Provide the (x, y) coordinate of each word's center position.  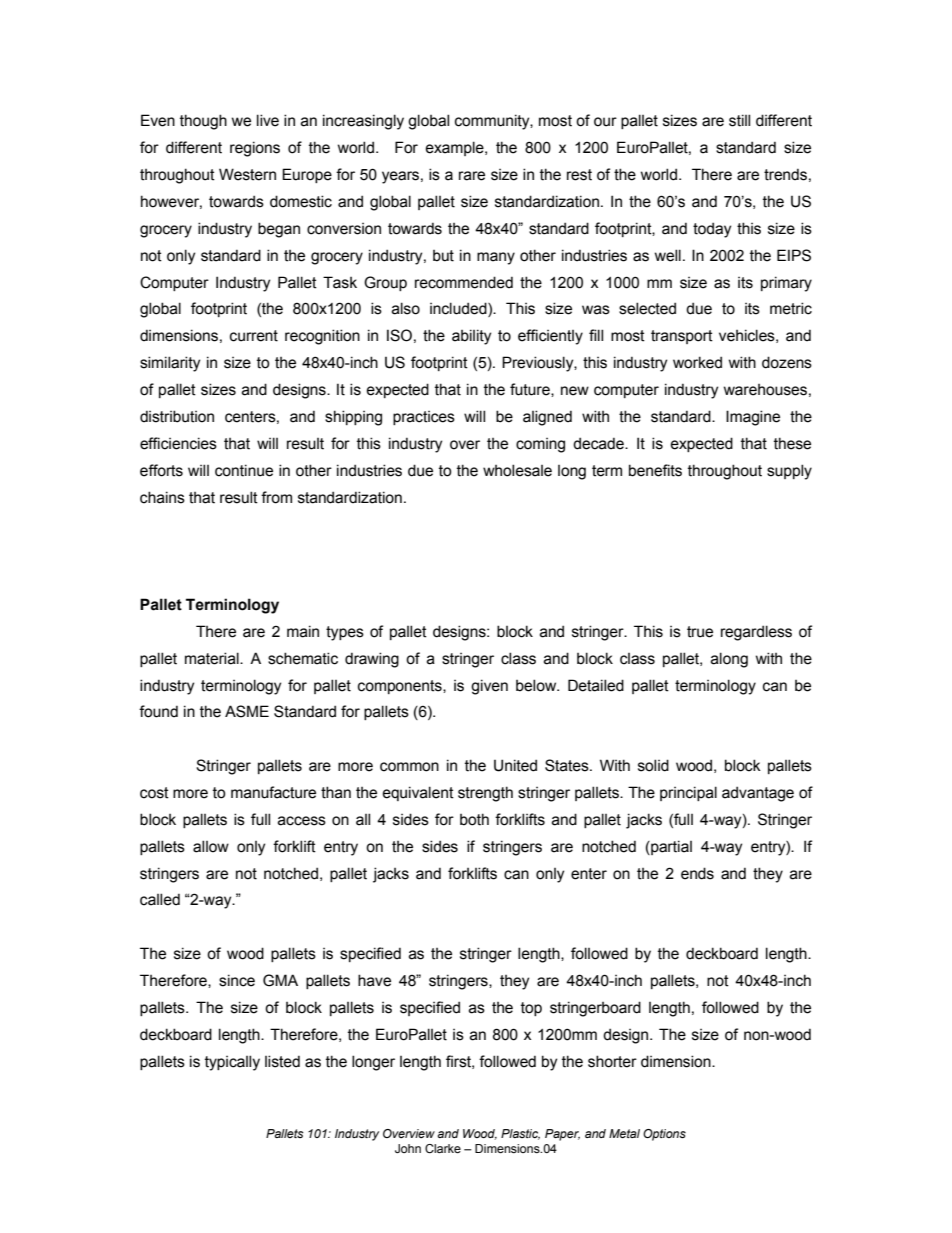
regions (255, 149)
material (213, 658)
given (489, 687)
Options (664, 1135)
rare (472, 176)
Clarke (443, 1148)
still (739, 120)
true (700, 632)
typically (232, 1063)
